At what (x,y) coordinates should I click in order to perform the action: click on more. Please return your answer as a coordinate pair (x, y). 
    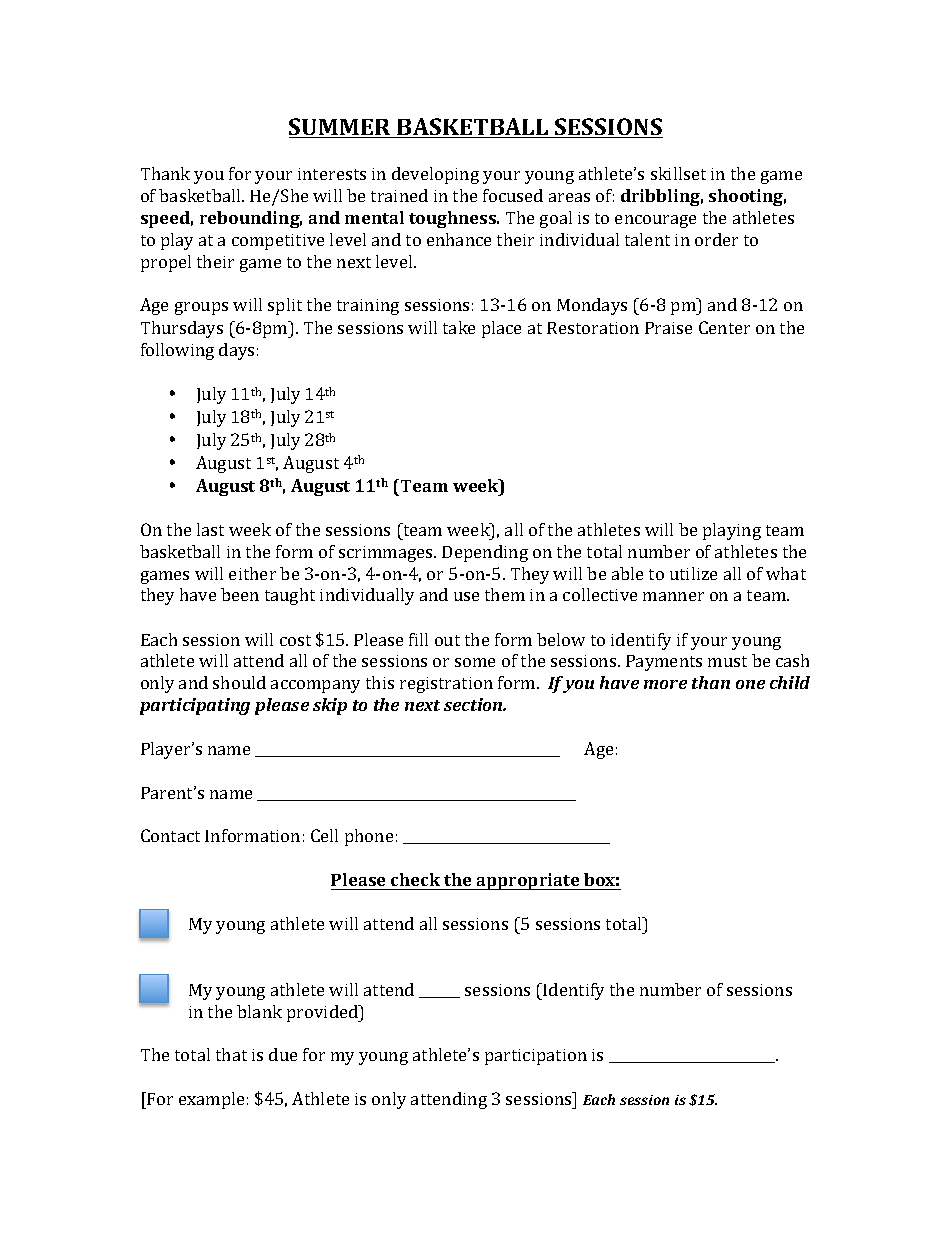
    Looking at the image, I should click on (665, 684).
